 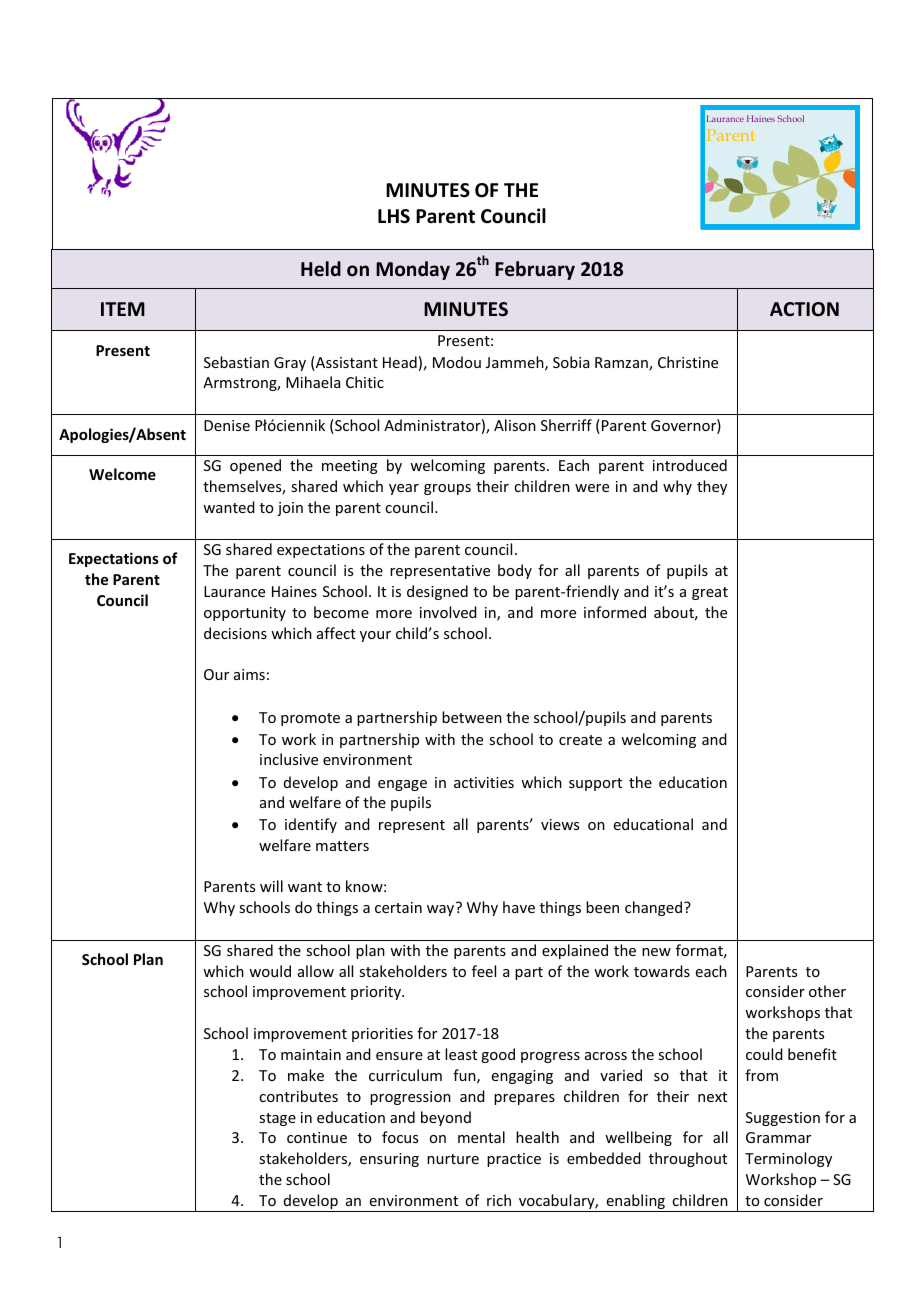 I want to click on stage, so click(x=277, y=1119).
